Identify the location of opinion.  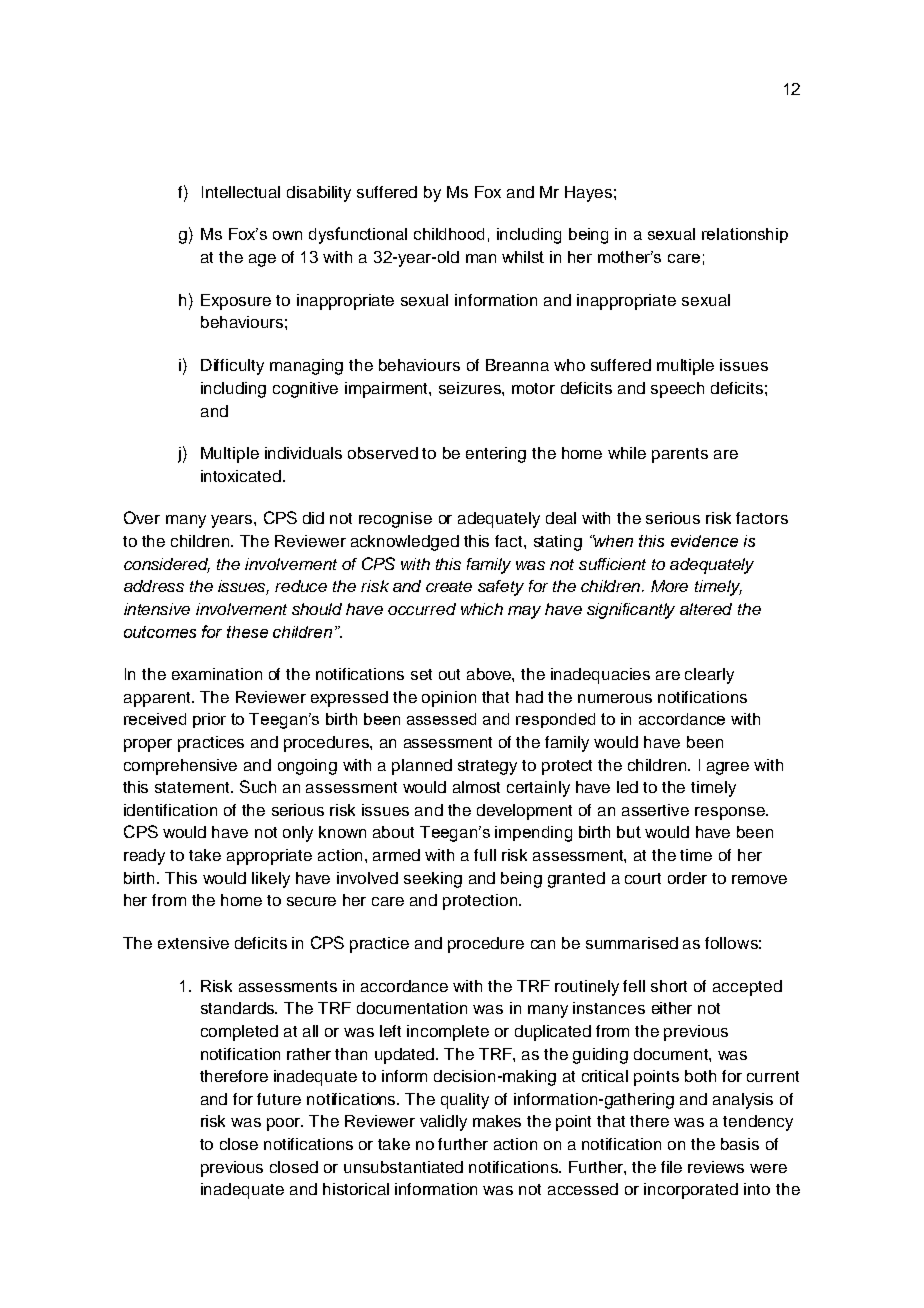
(449, 699).
